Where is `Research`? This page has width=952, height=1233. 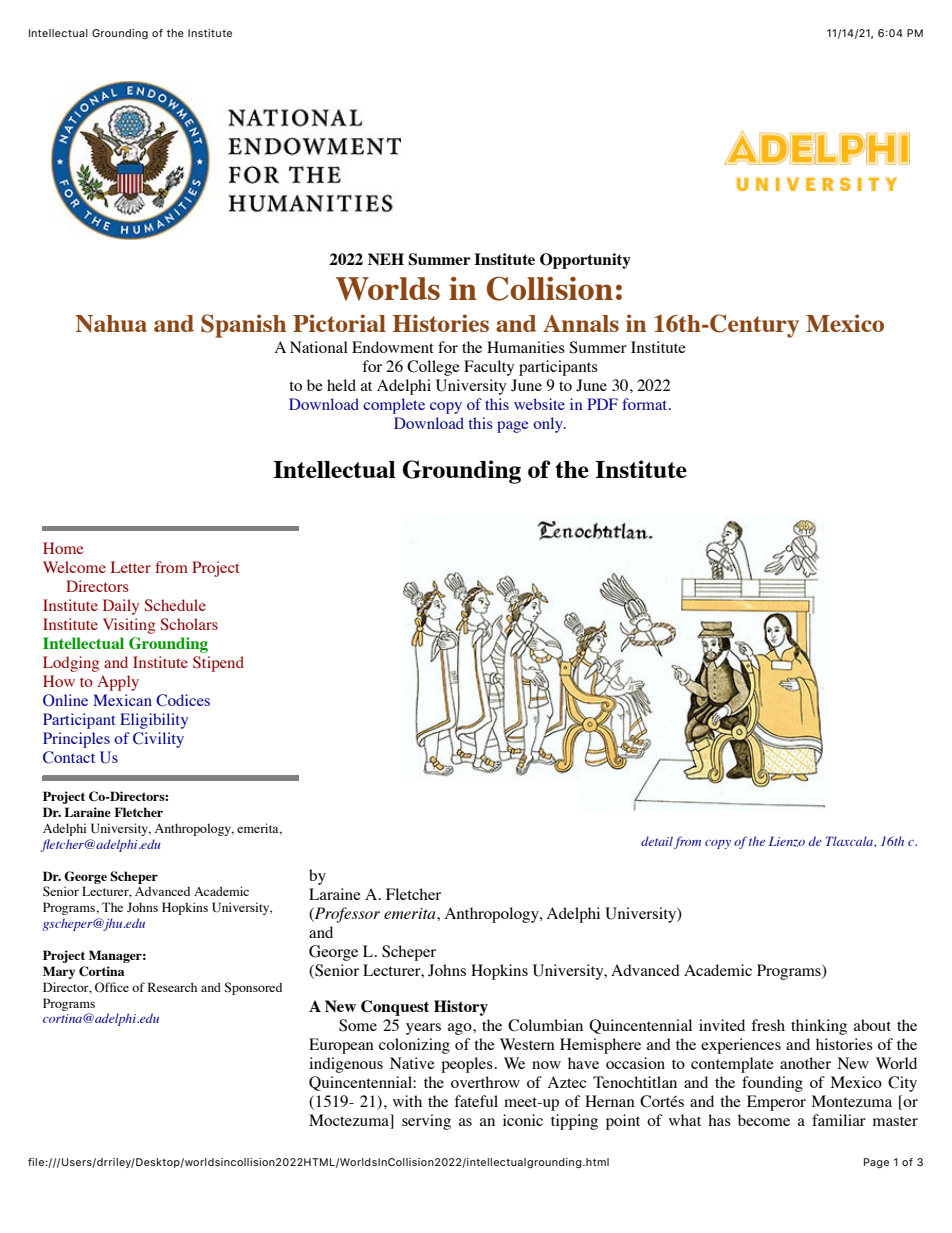
Research is located at coordinates (172, 987).
